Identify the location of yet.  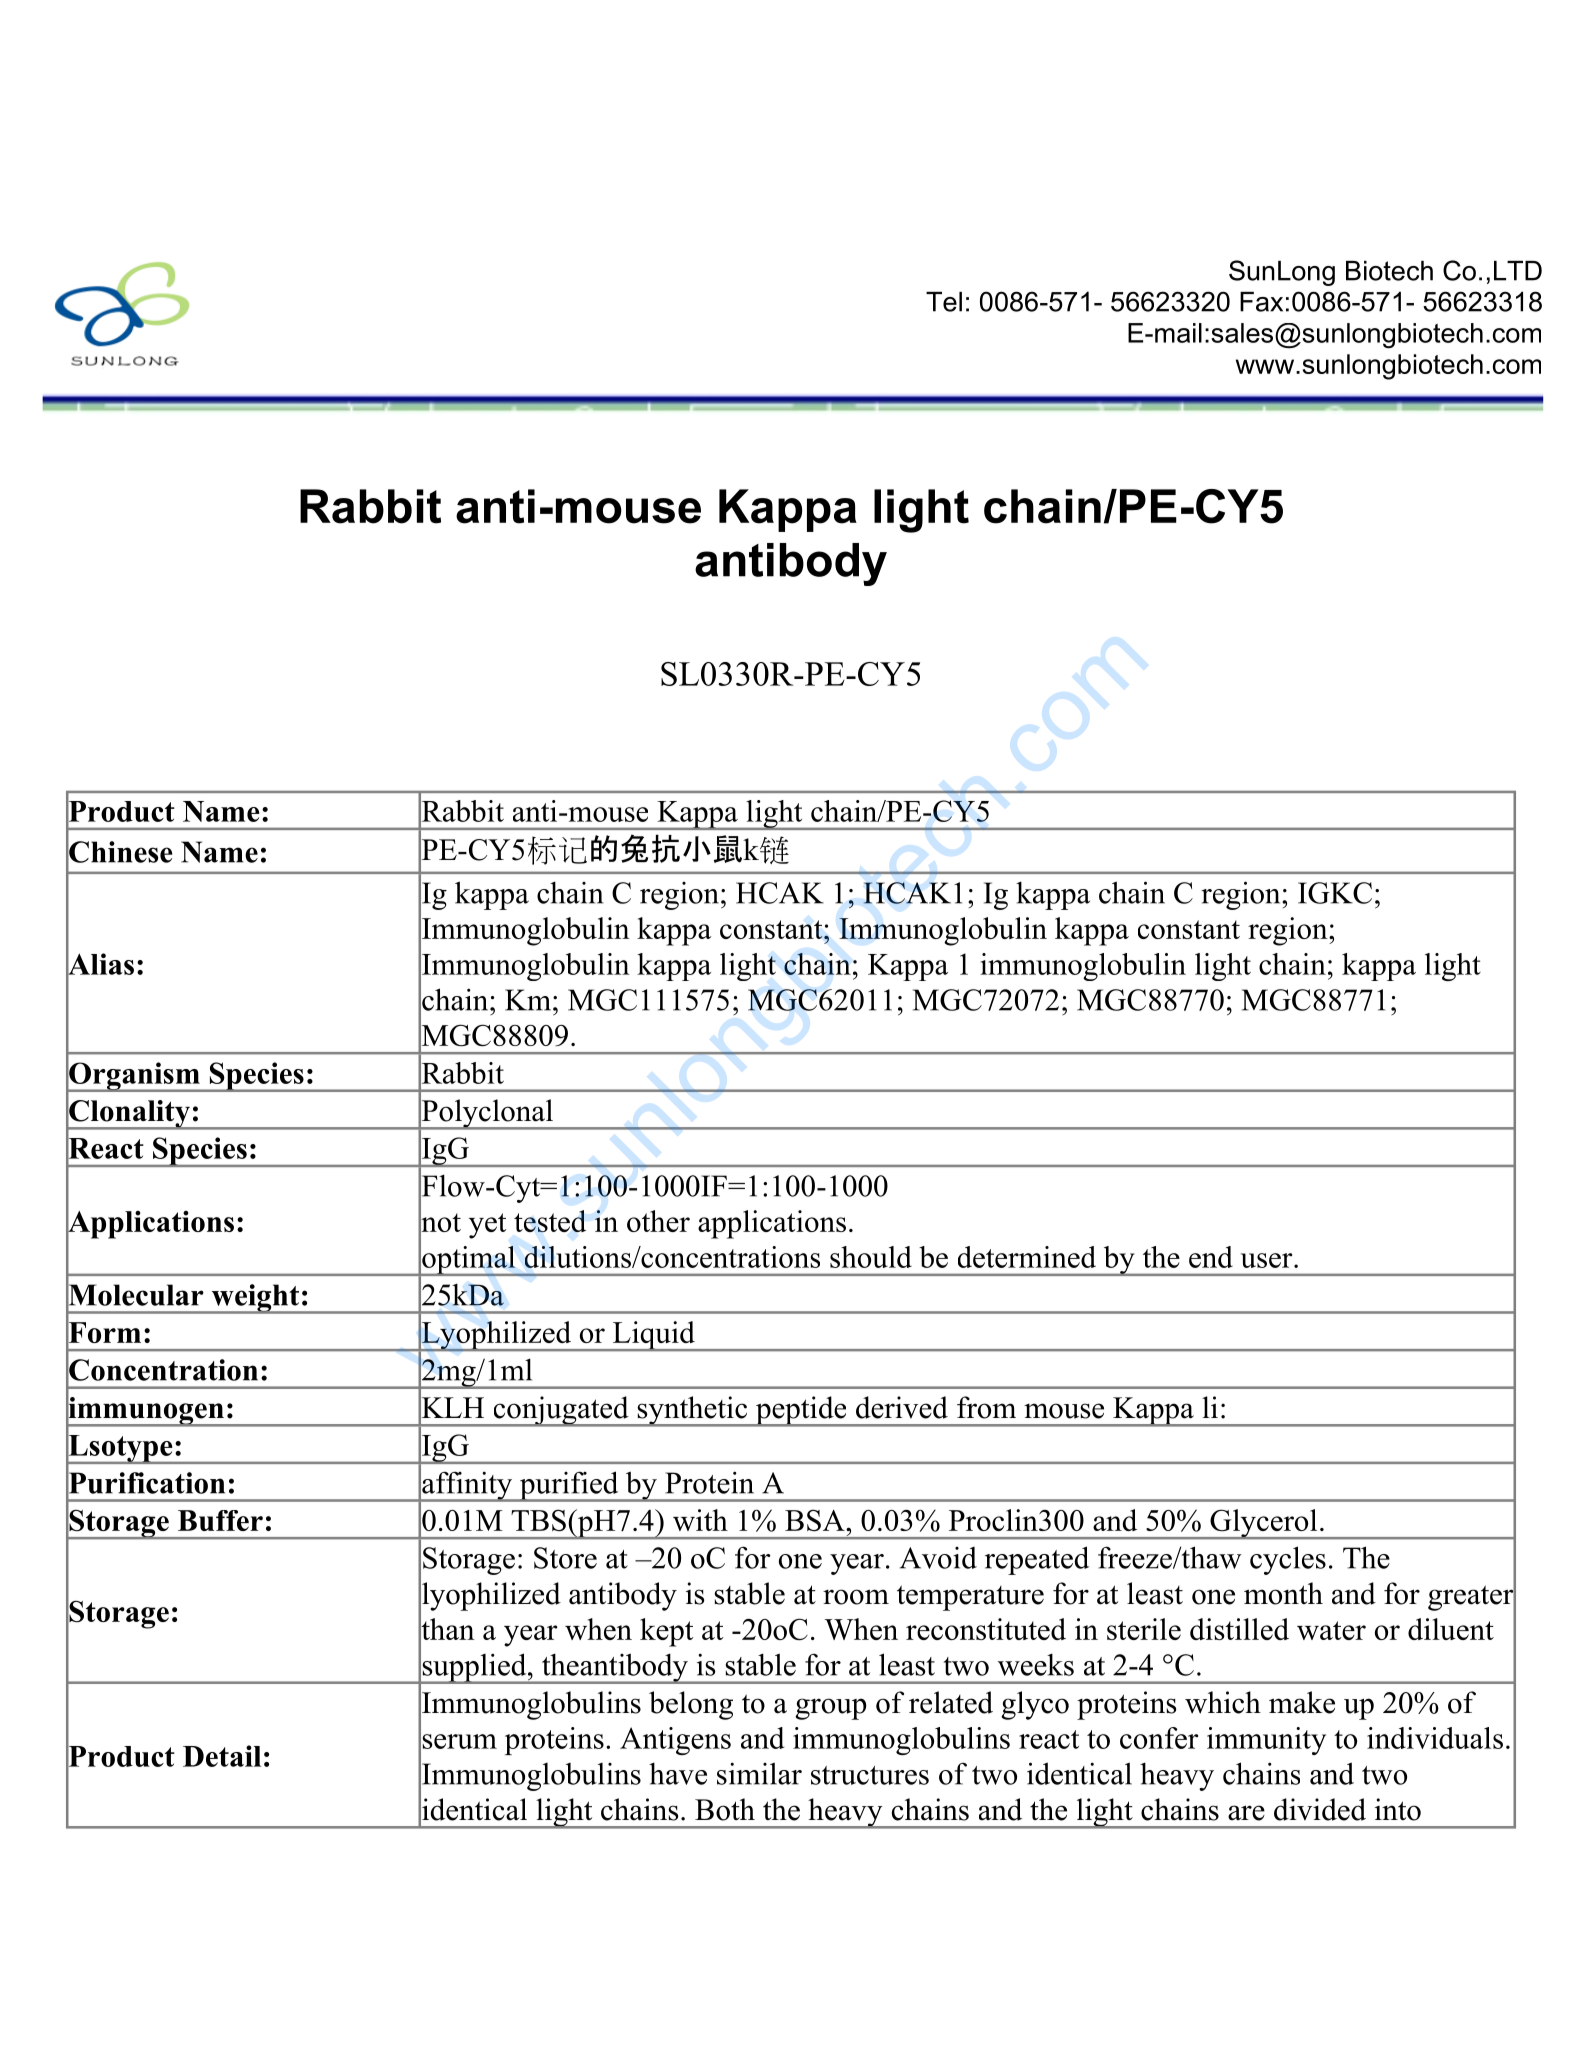
(487, 1226).
